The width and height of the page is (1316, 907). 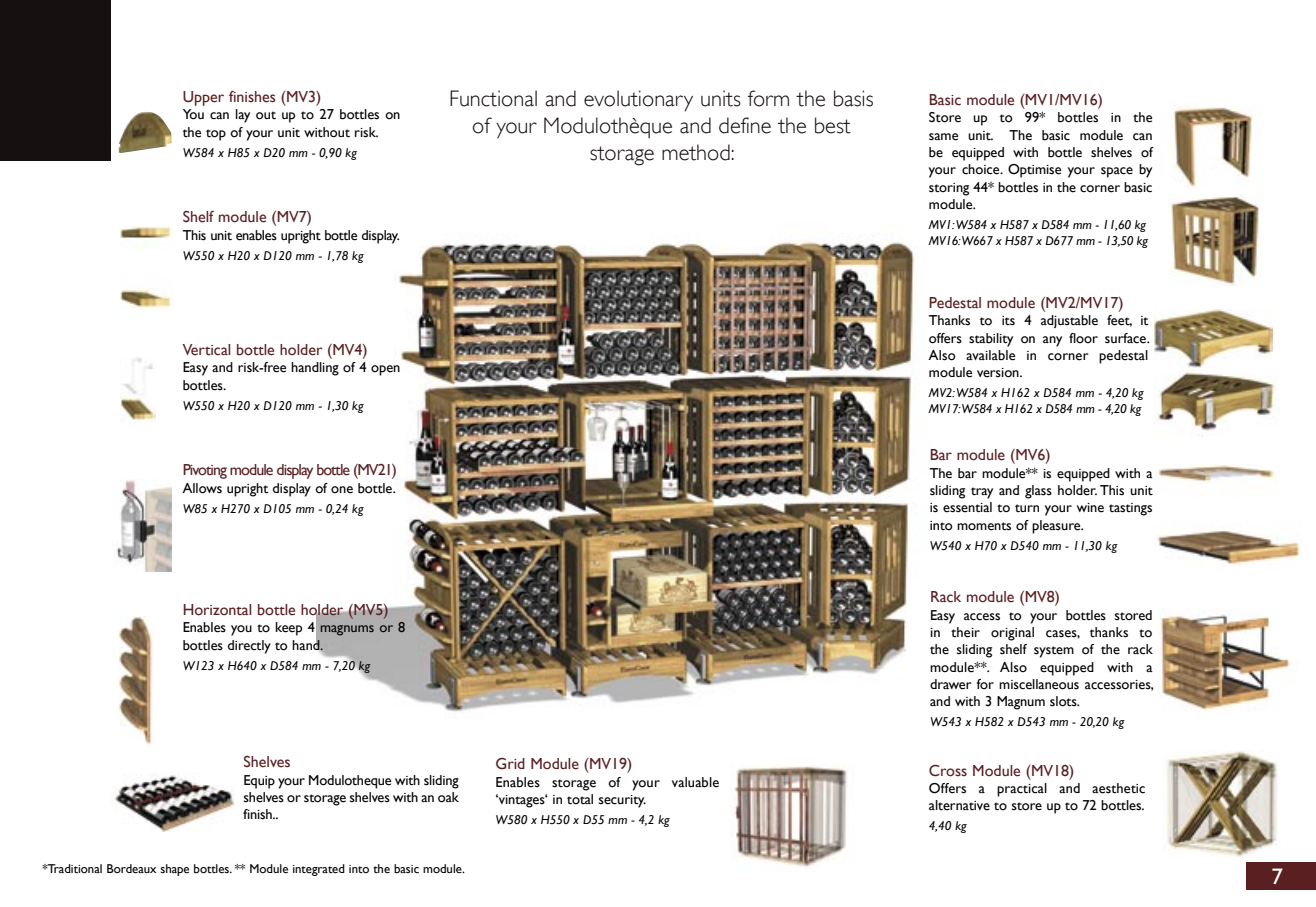 What do you see at coordinates (1012, 634) in the page?
I see `original` at bounding box center [1012, 634].
